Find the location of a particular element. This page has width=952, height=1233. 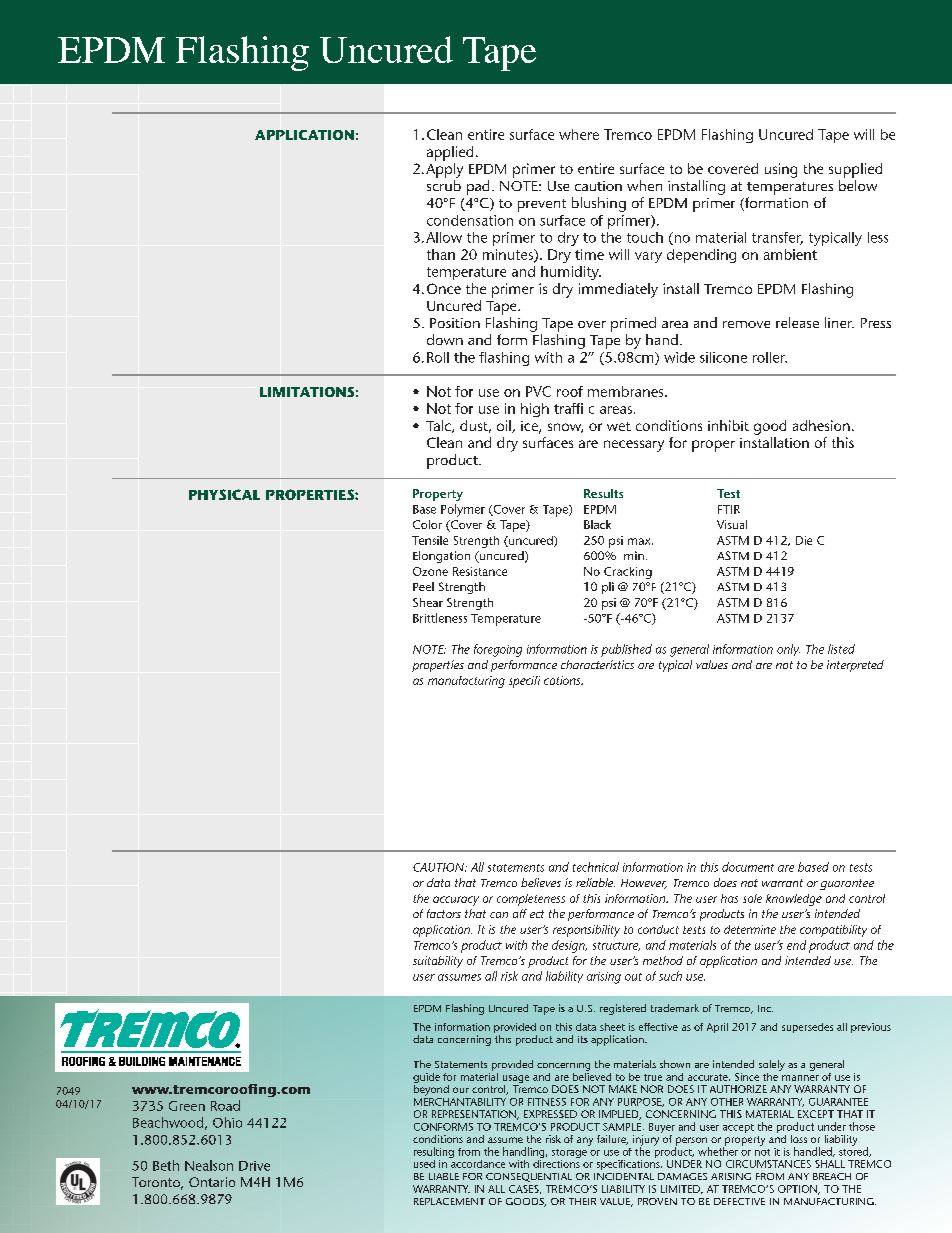

can is located at coordinates (499, 915).
